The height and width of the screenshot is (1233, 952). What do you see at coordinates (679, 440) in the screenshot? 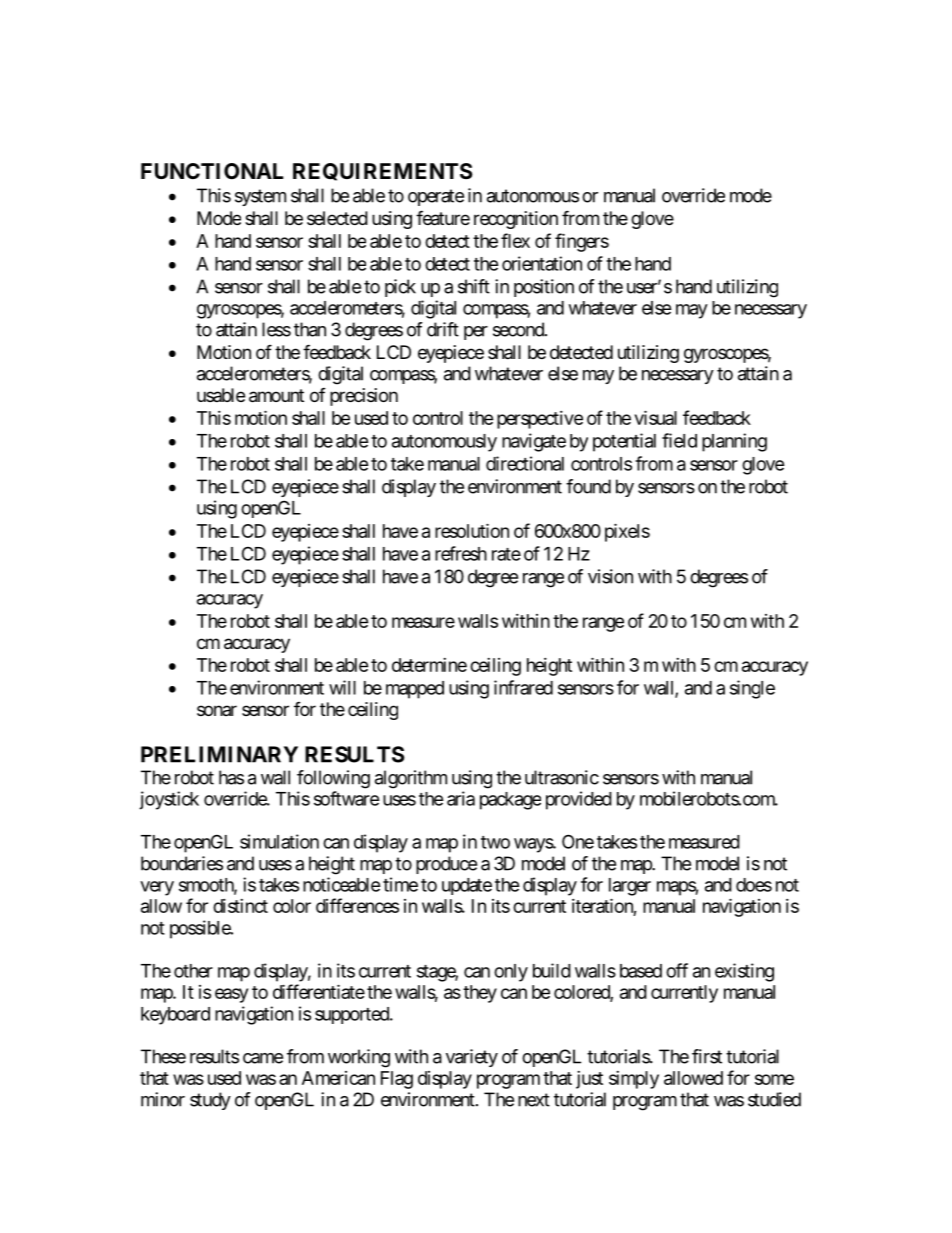
I see `field` at bounding box center [679, 440].
